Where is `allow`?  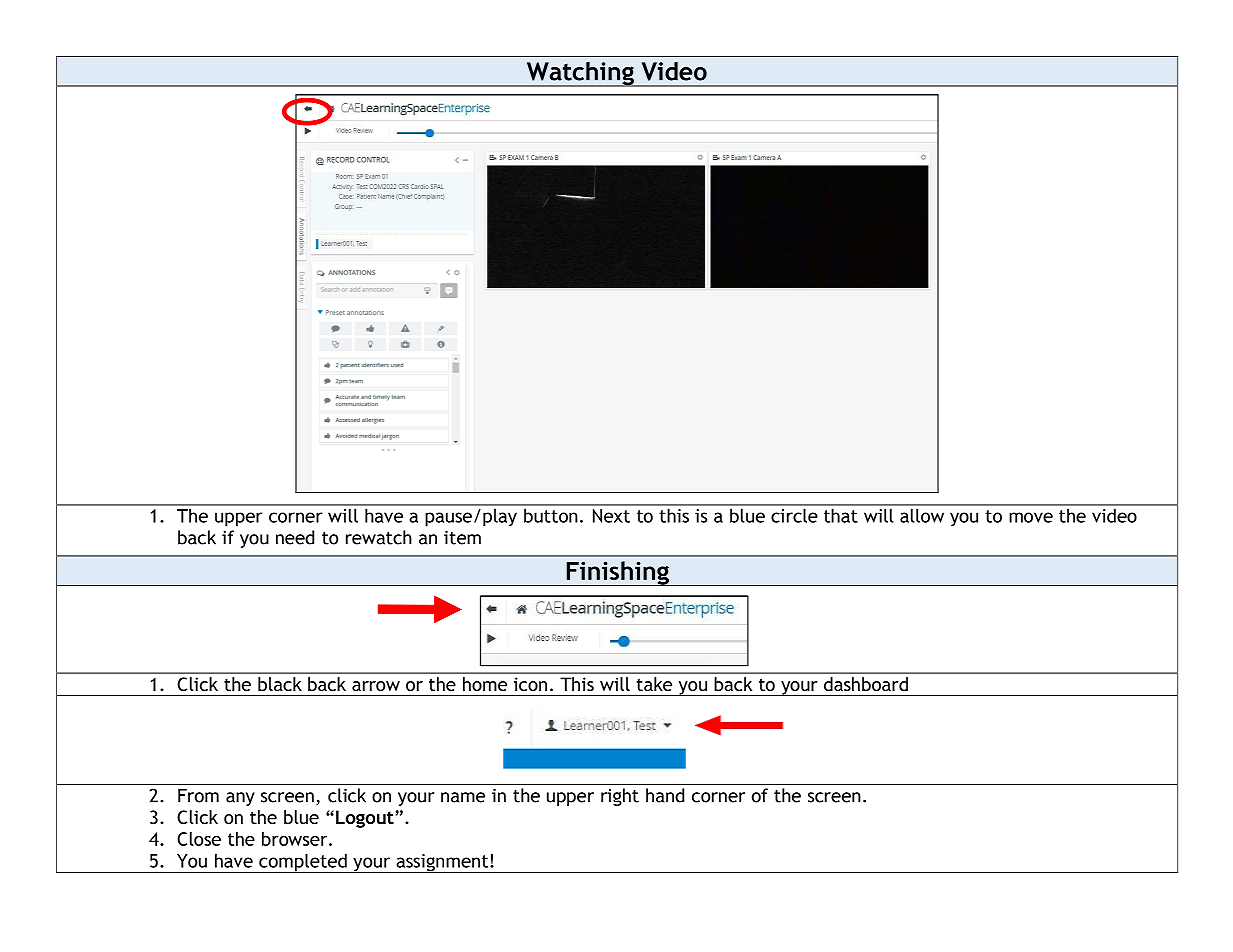
allow is located at coordinates (922, 516).
